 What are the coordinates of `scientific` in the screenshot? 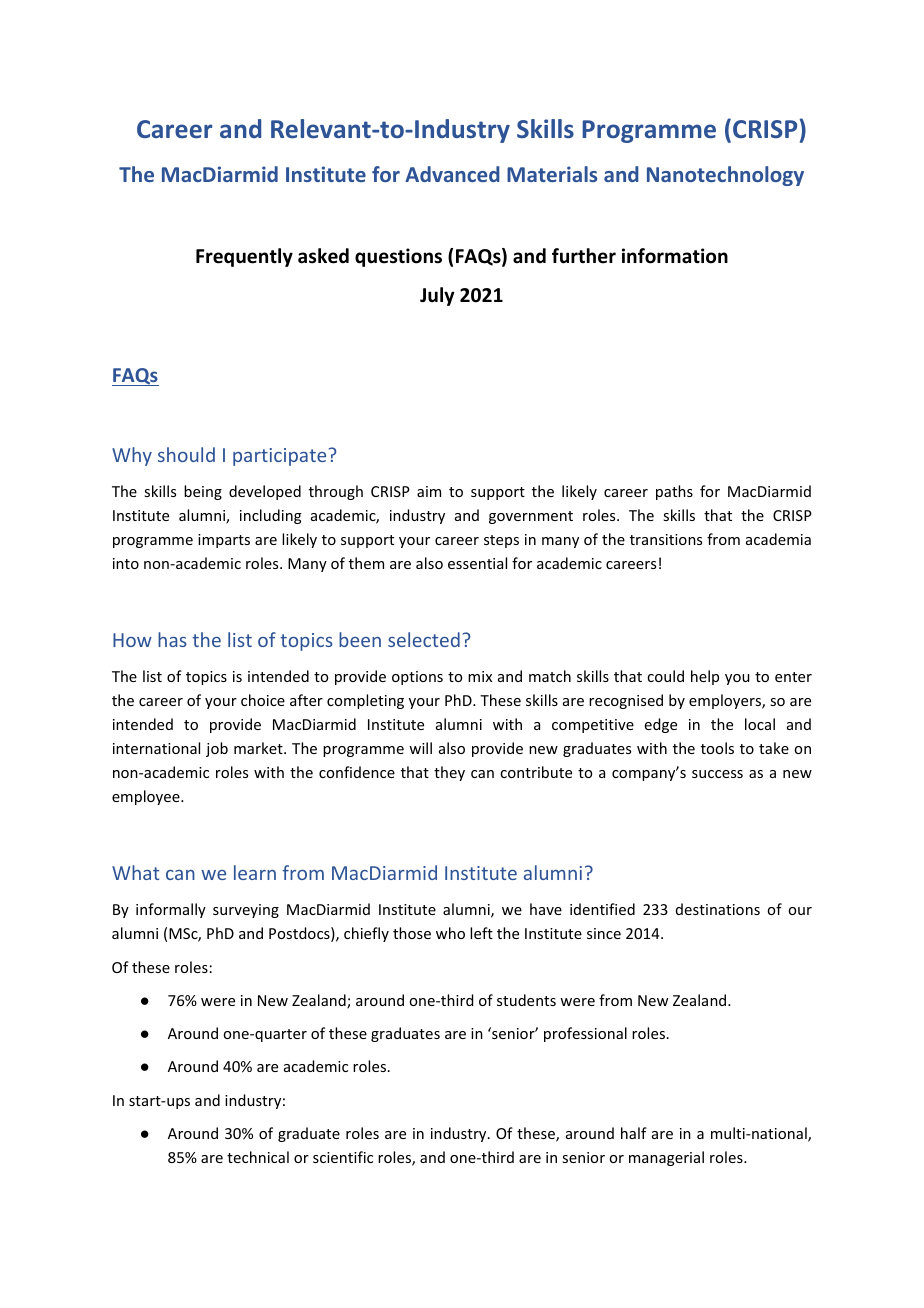 It's located at (343, 1157).
